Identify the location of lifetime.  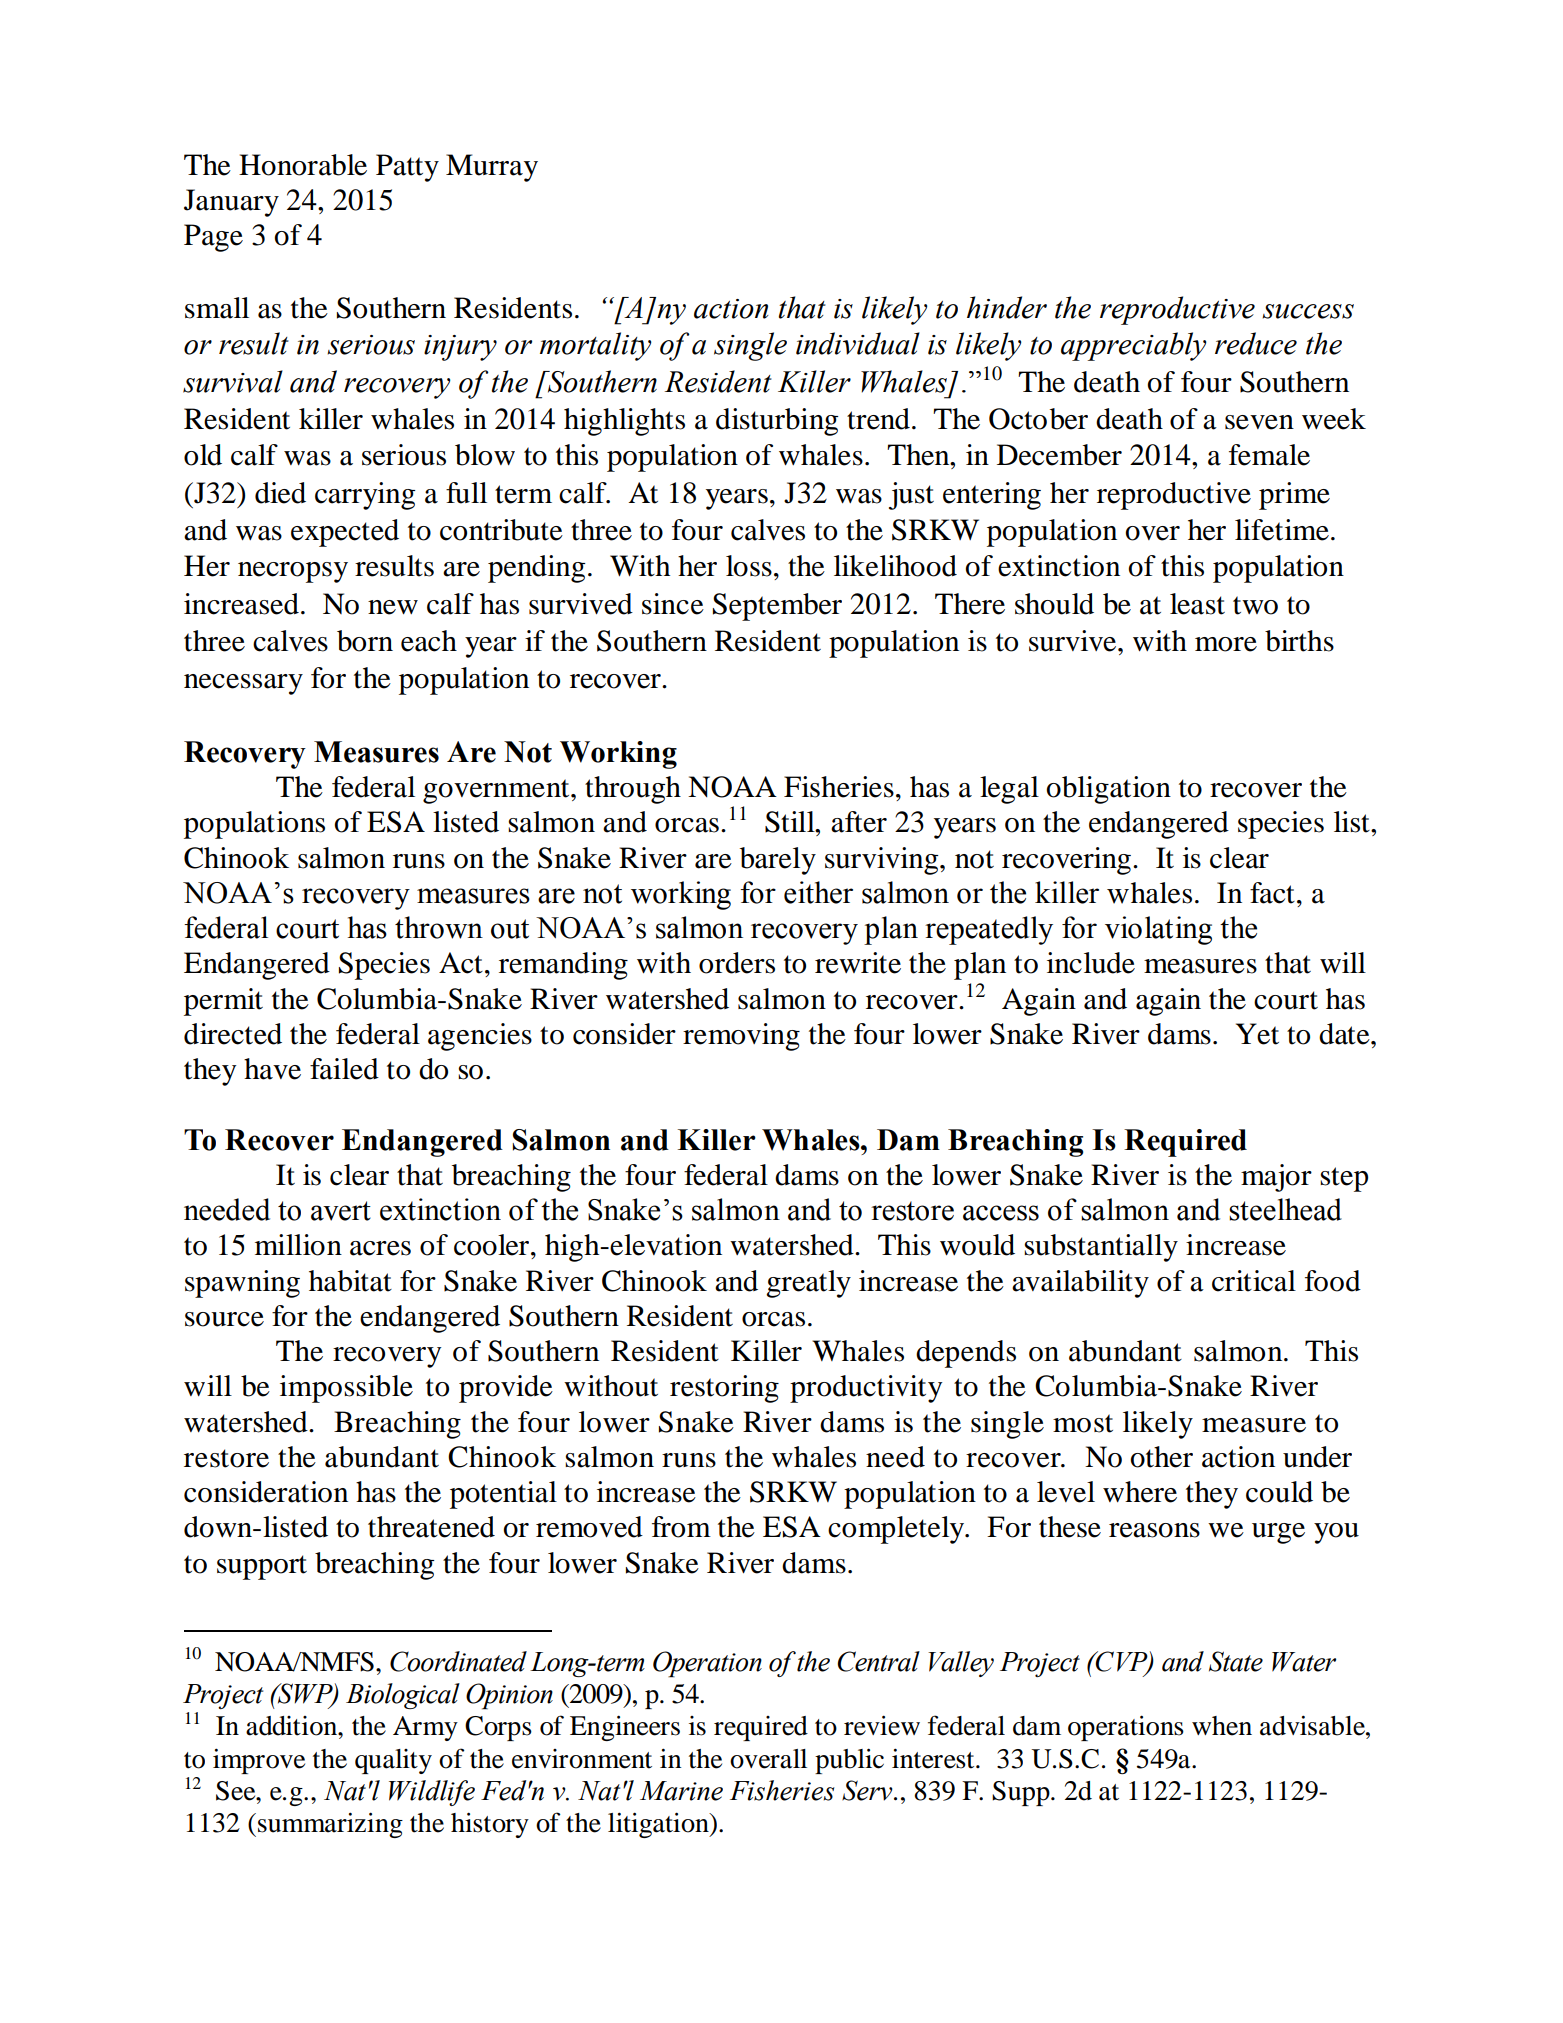
(1282, 530).
